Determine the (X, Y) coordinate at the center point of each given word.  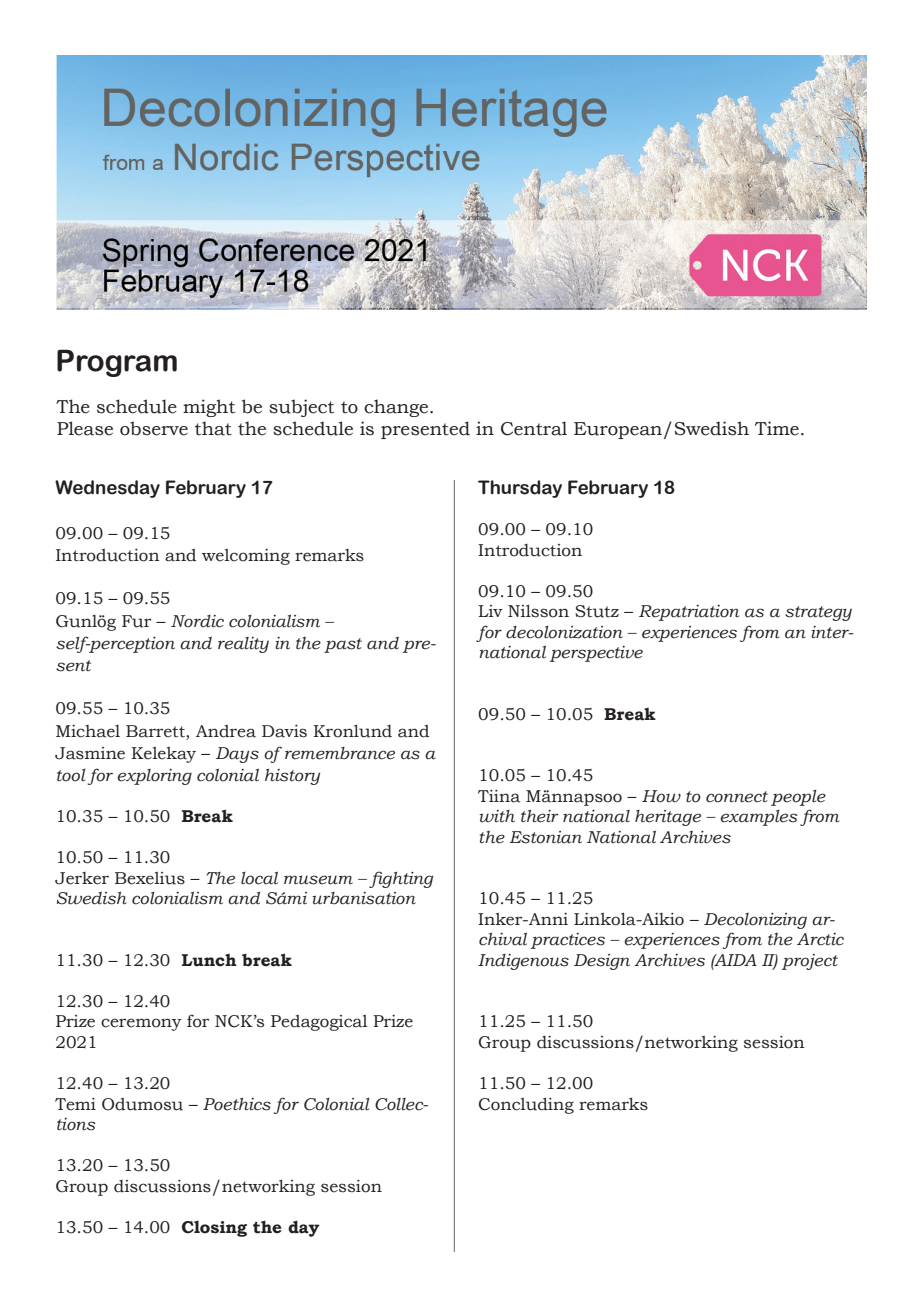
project (810, 962)
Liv (490, 611)
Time (777, 428)
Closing (214, 1228)
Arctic (820, 939)
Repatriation (689, 613)
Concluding (526, 1105)
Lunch (209, 960)
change (397, 408)
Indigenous (523, 962)
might (209, 408)
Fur (136, 621)
